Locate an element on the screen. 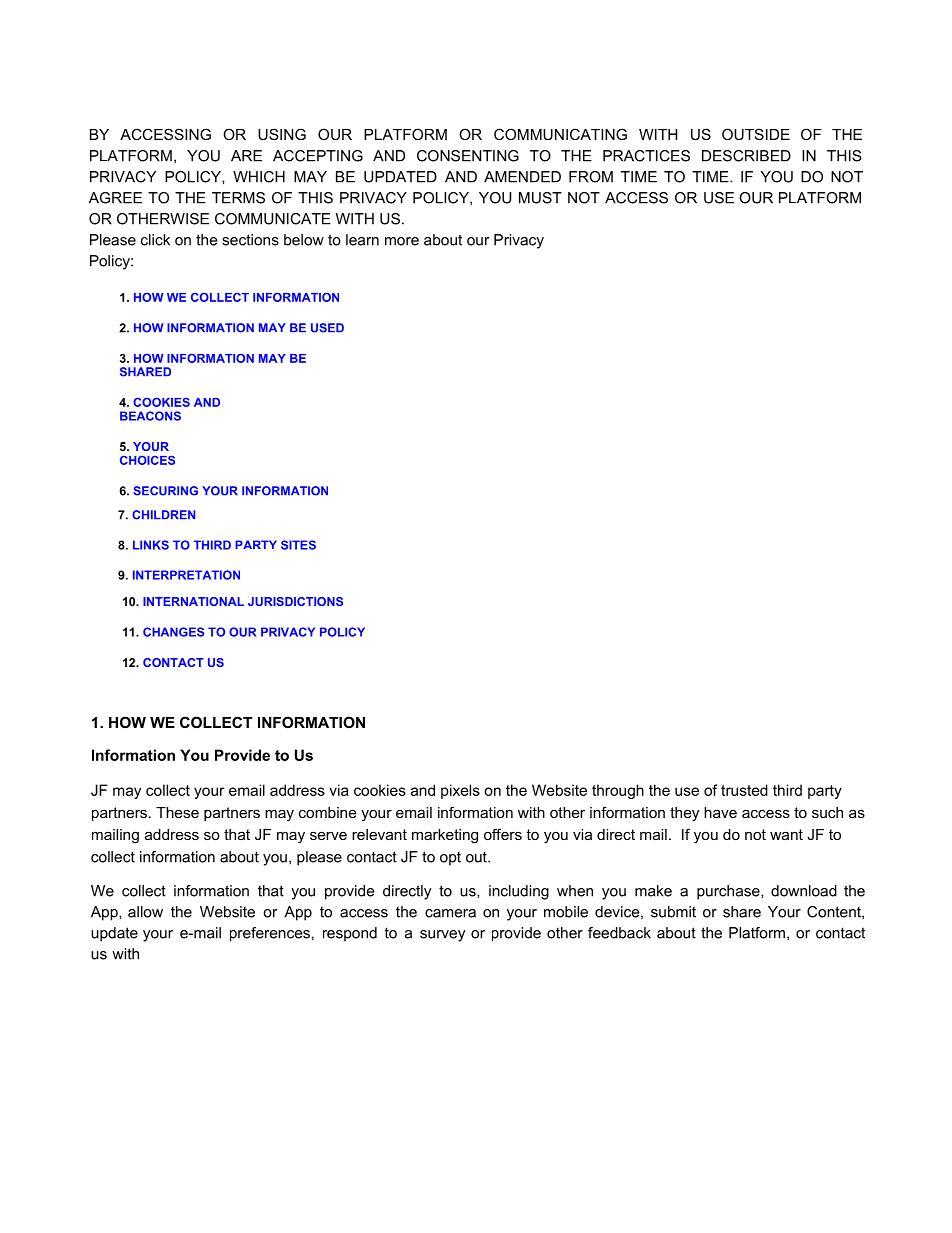 The height and width of the screenshot is (1233, 952). camera is located at coordinates (450, 913).
